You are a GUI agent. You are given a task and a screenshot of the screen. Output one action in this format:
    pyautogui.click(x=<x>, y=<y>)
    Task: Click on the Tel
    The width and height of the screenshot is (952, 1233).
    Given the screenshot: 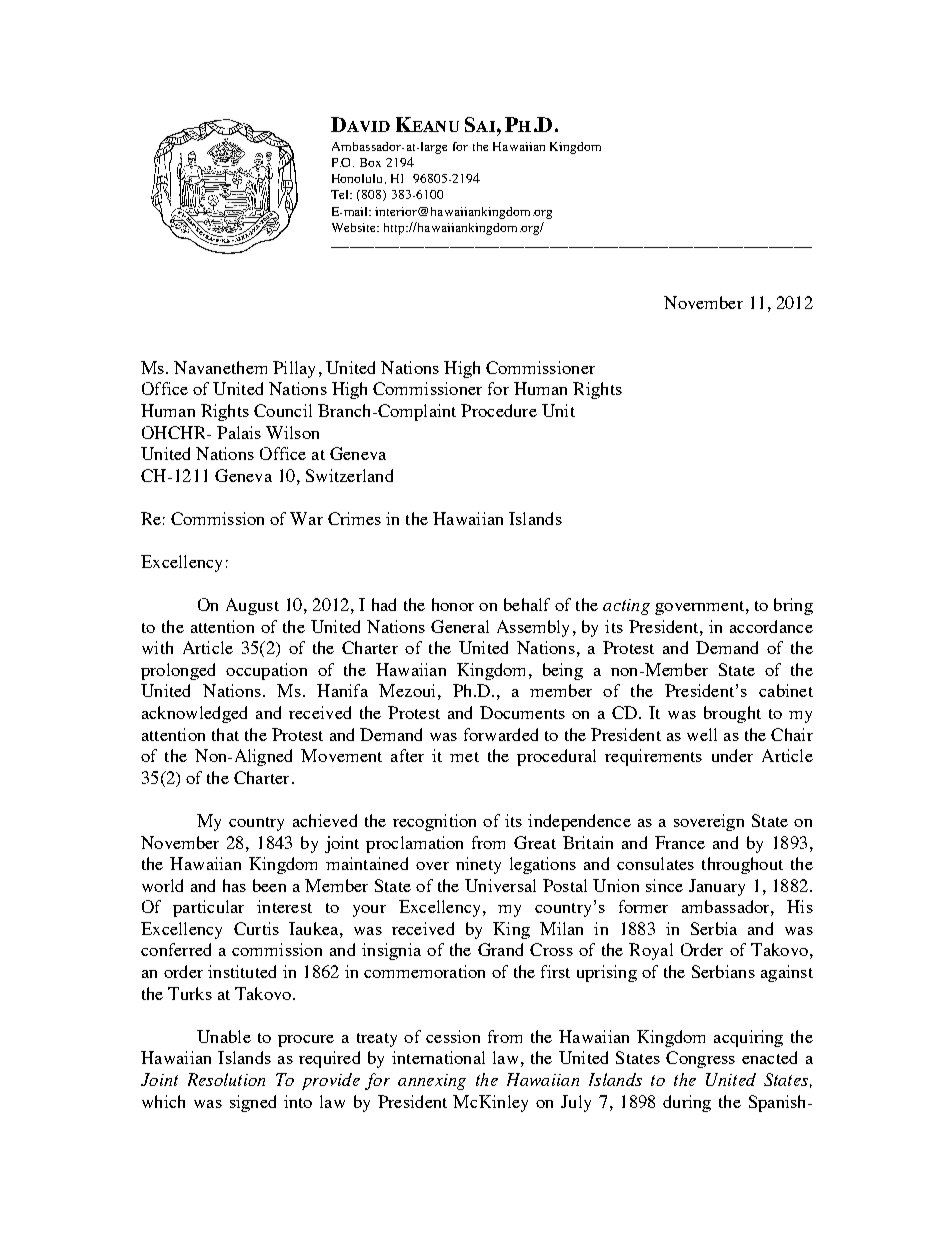 What is the action you would take?
    pyautogui.click(x=341, y=194)
